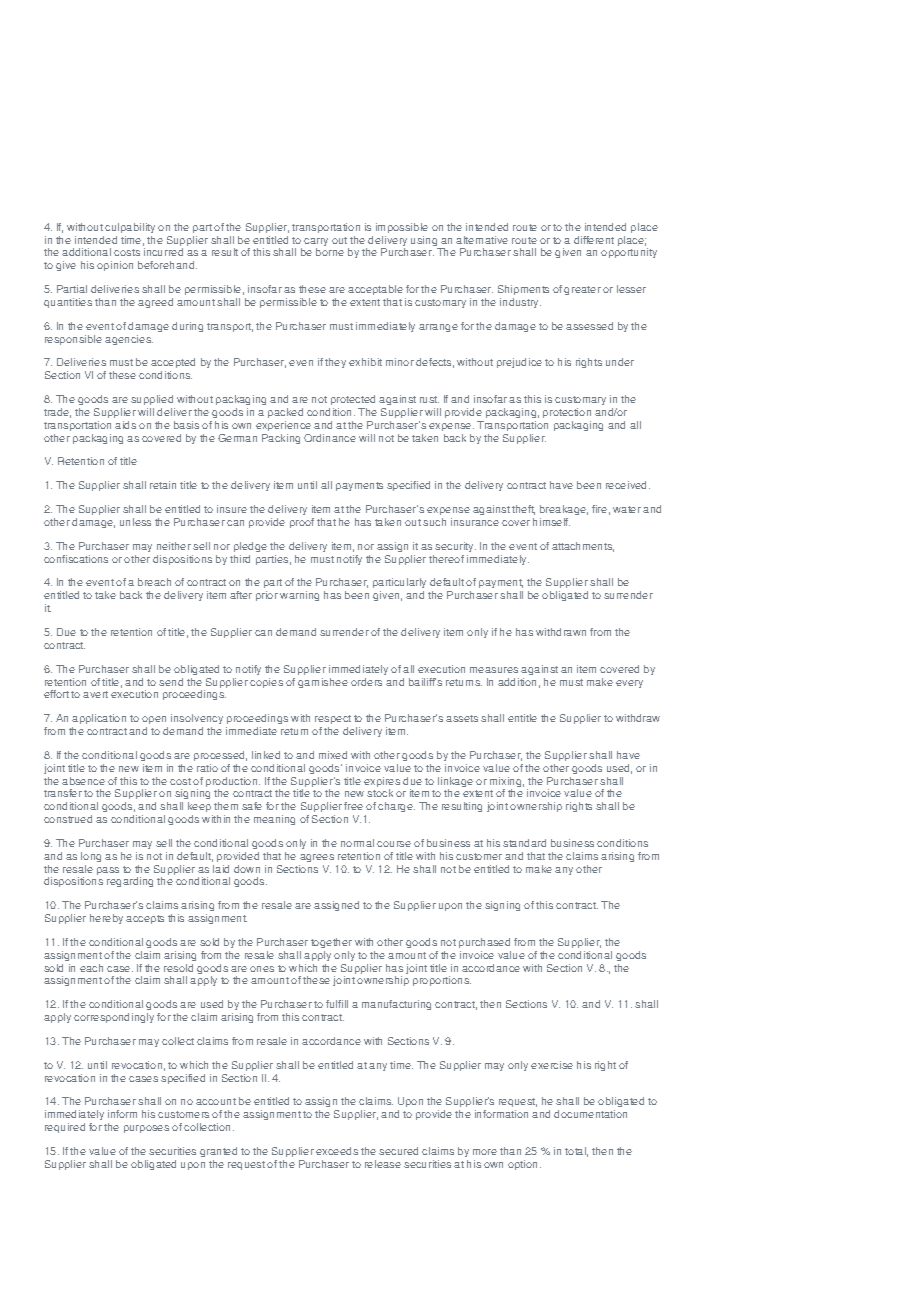 The image size is (924, 1308). I want to click on borne, so click(330, 252).
